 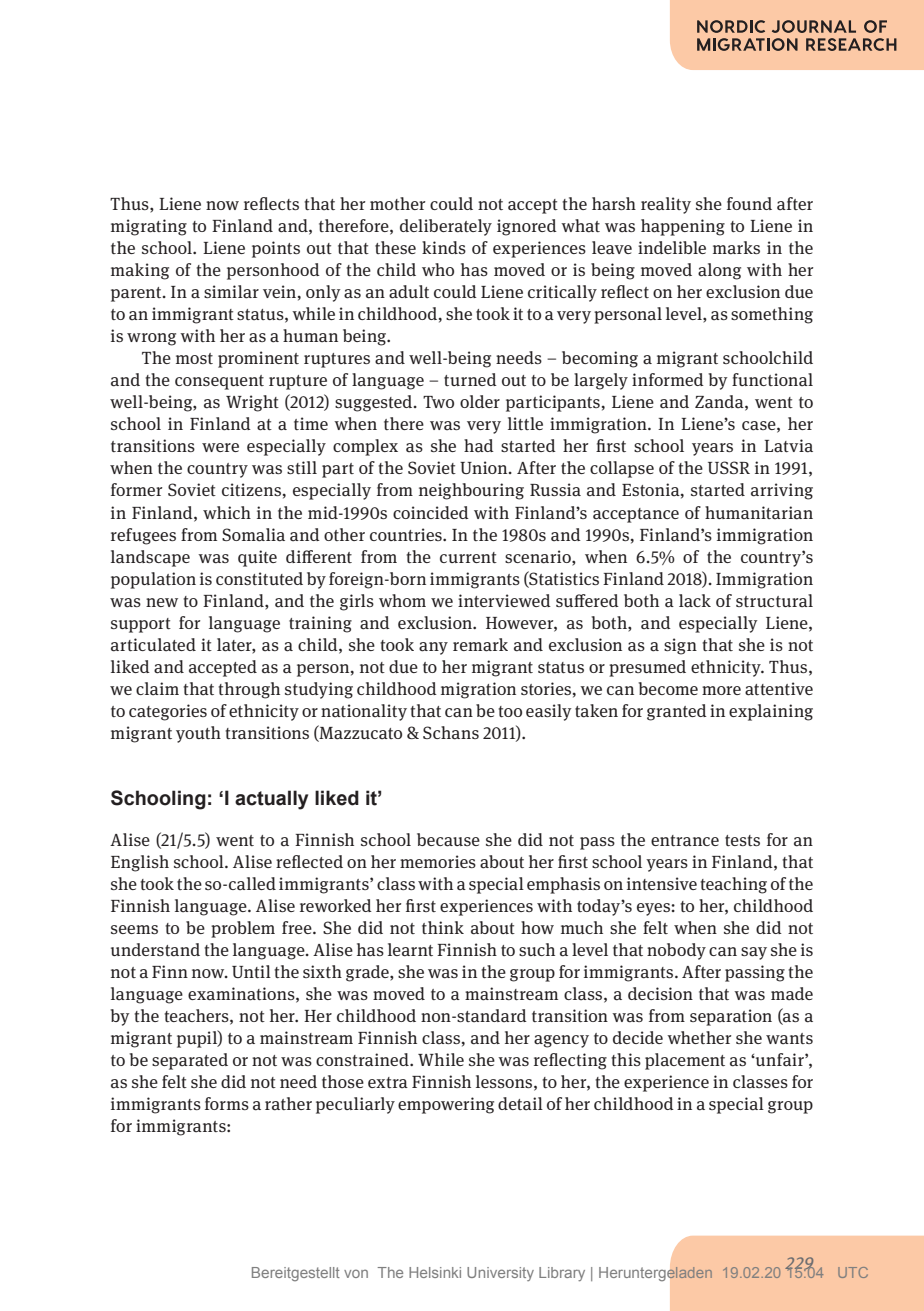 What do you see at coordinates (527, 227) in the image?
I see `ignored` at bounding box center [527, 227].
